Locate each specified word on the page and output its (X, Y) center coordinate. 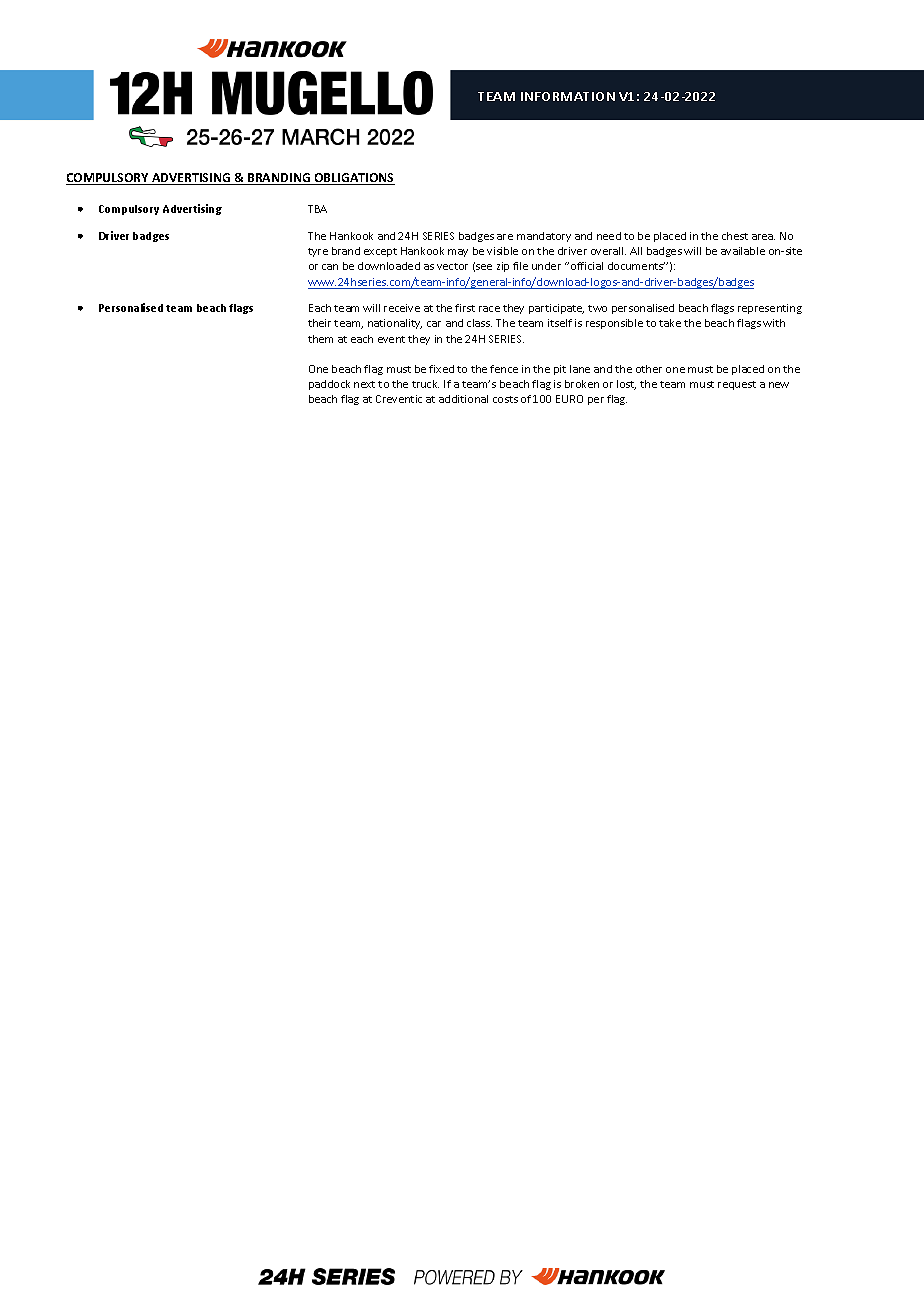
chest (735, 236)
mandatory (544, 237)
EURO (569, 399)
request (737, 385)
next (364, 384)
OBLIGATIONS (353, 179)
